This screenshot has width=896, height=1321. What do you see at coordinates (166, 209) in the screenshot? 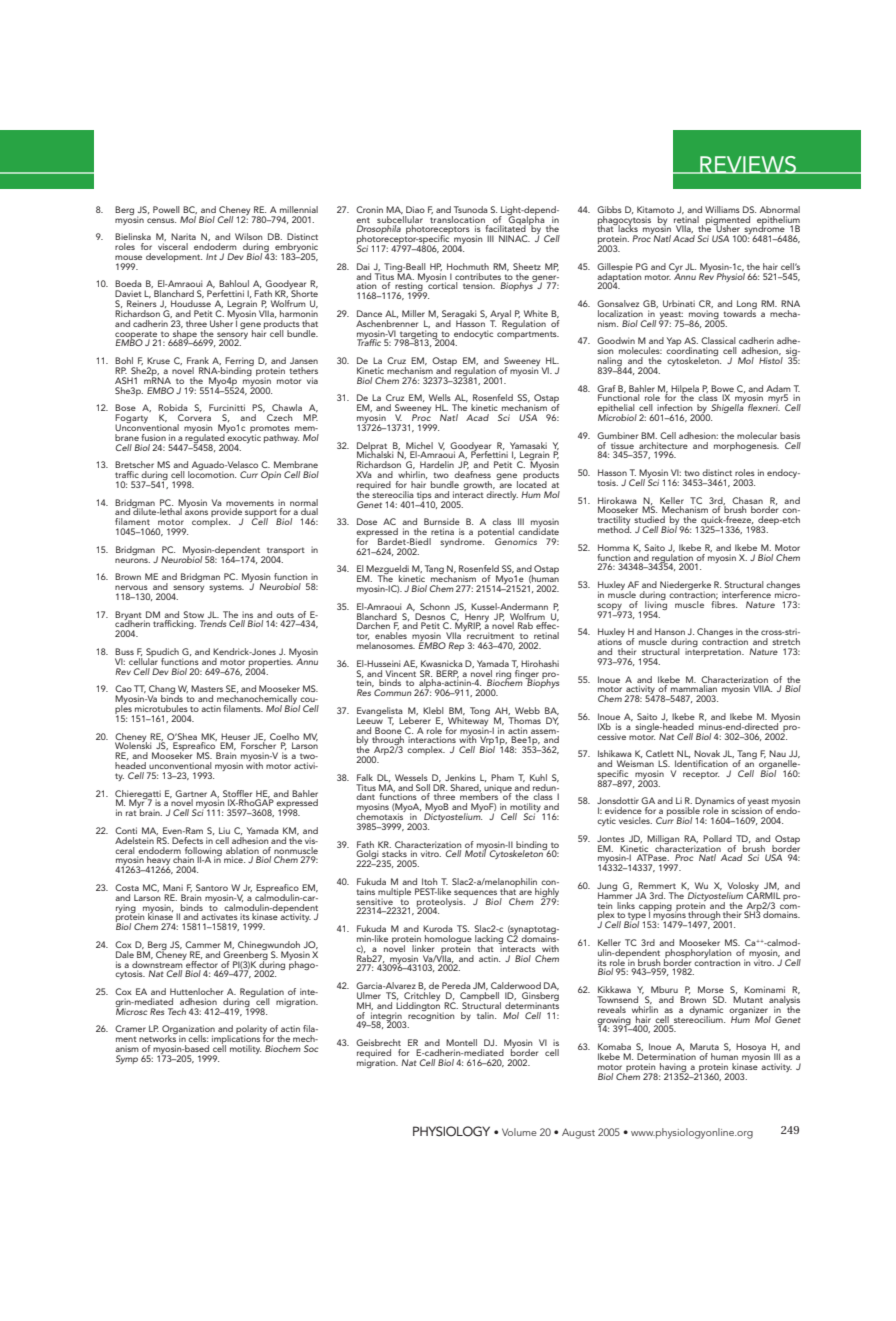
I see `Powell` at bounding box center [166, 209].
